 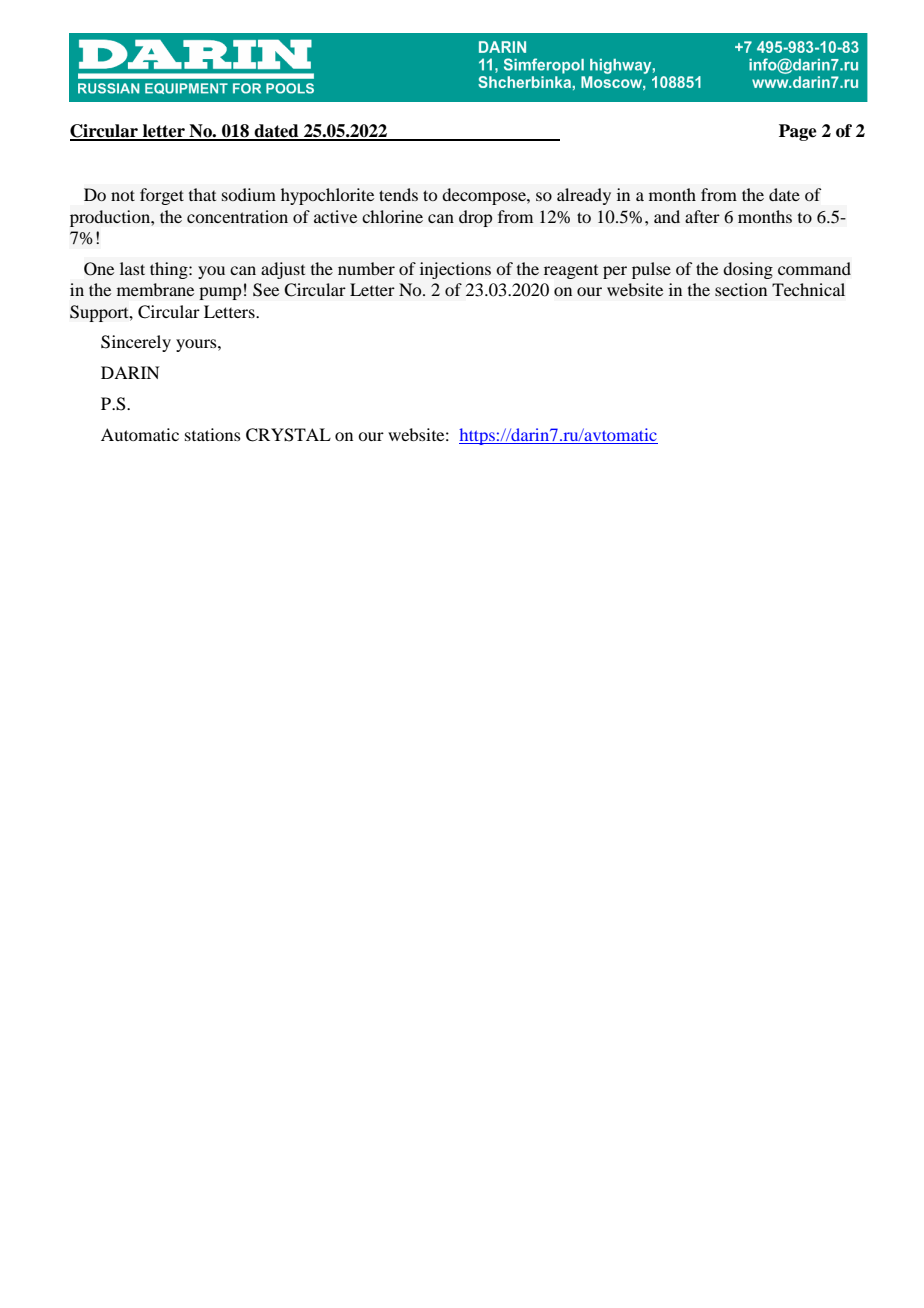 What do you see at coordinates (140, 434) in the page?
I see `Automatic` at bounding box center [140, 434].
